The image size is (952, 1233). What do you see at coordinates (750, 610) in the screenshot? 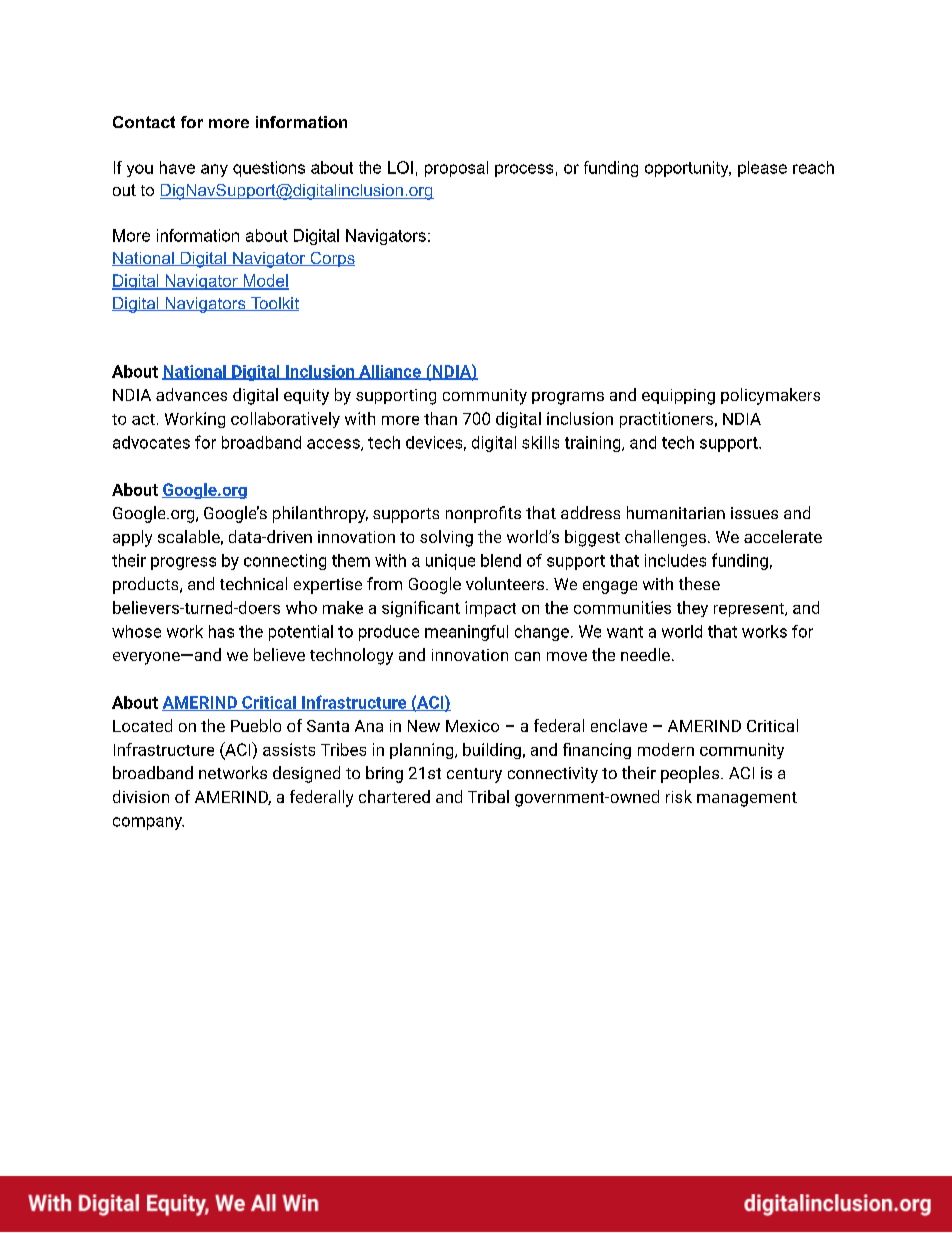
I see `represent` at bounding box center [750, 610].
